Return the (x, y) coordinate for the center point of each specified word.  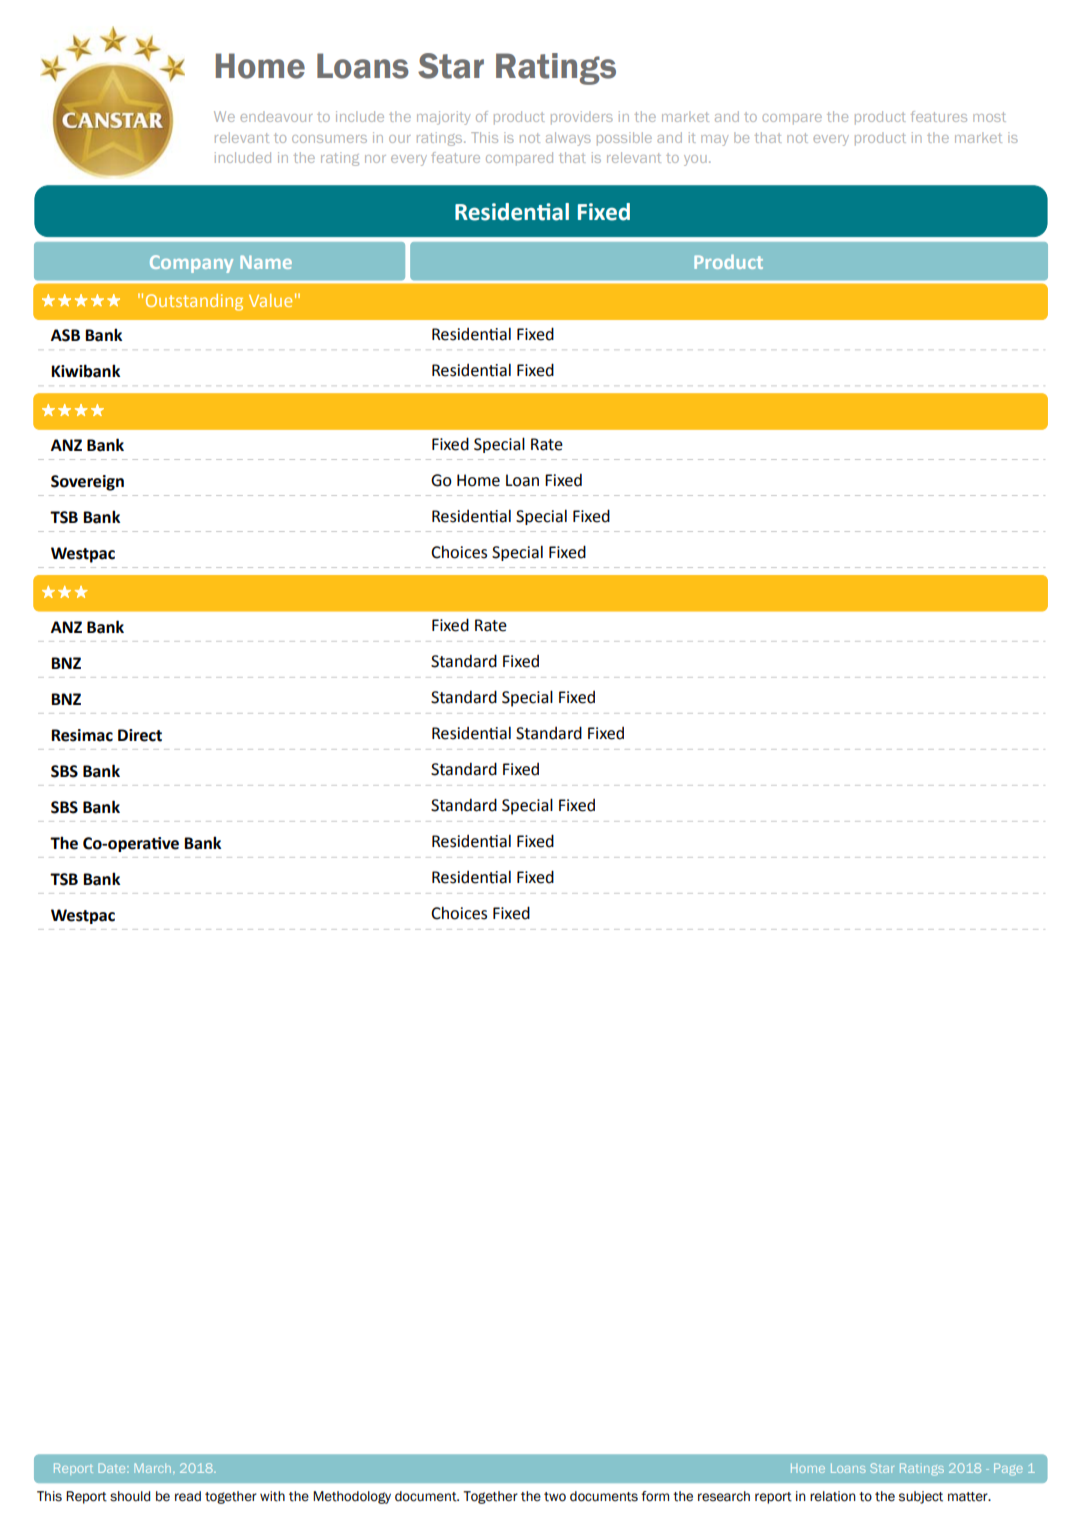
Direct (140, 735)
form (655, 1496)
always (568, 139)
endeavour (276, 116)
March (152, 1468)
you (695, 160)
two (555, 1497)
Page (1008, 1469)
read (188, 1496)
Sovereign (87, 483)
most (989, 117)
